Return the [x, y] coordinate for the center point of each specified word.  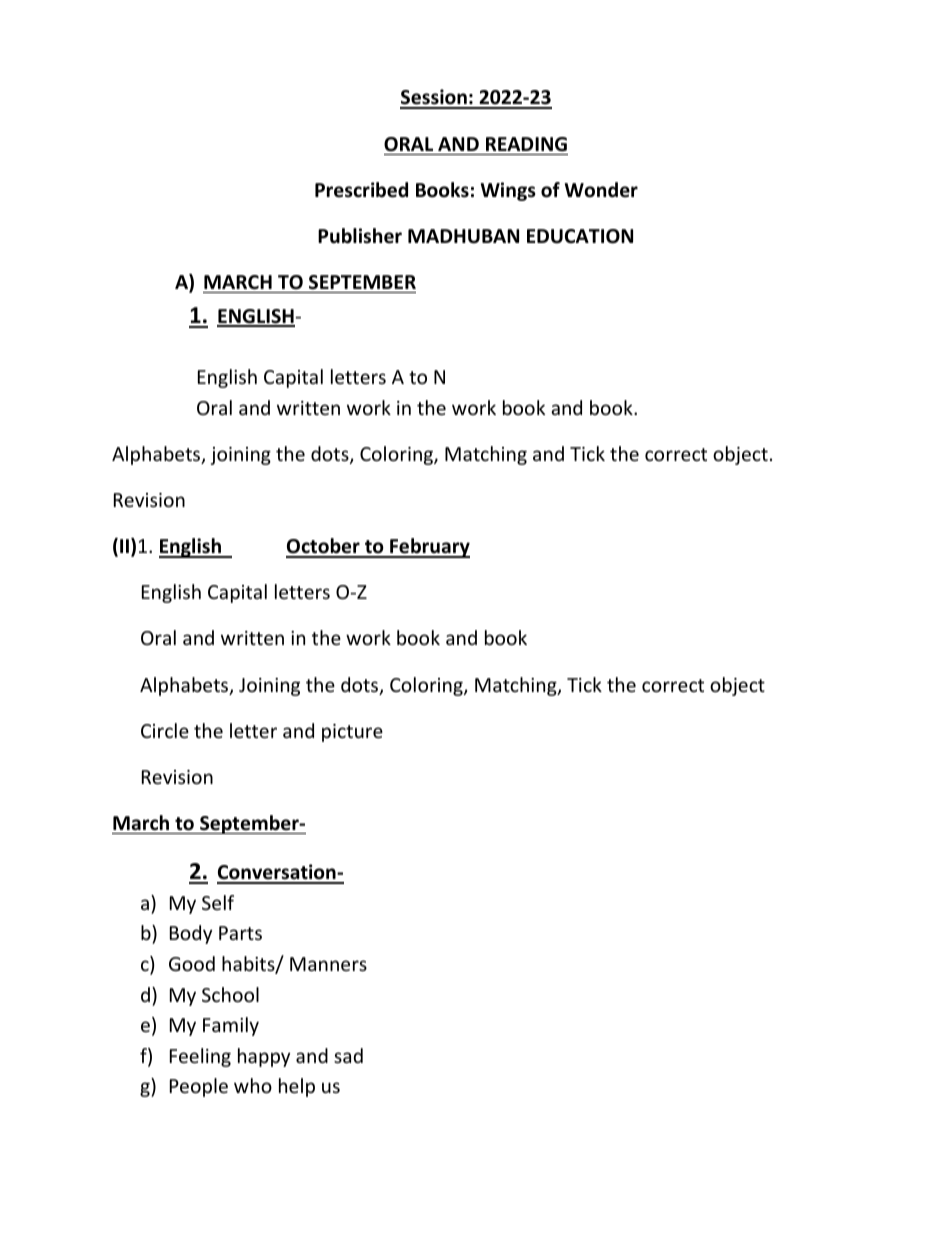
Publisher [360, 236]
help [297, 1087]
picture [352, 733]
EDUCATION [580, 236]
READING [526, 144]
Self [218, 902]
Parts [240, 933]
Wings [508, 191]
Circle [165, 730]
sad [348, 1055]
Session [434, 98]
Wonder [601, 190]
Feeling [200, 1057]
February [429, 548]
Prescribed [361, 190]
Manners [328, 964]
